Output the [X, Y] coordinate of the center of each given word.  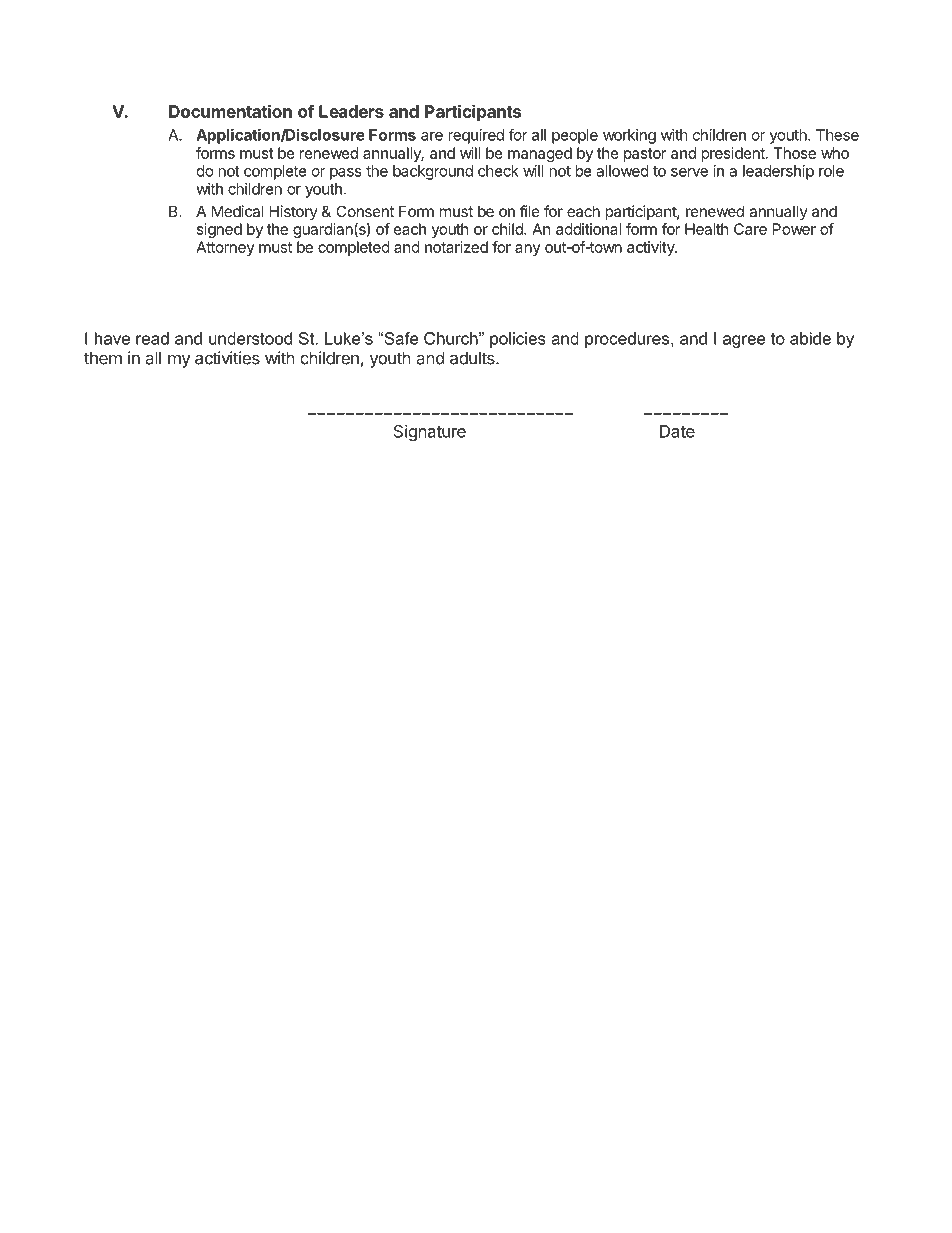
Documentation [230, 111]
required [476, 136]
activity [651, 248]
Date [677, 431]
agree [744, 341]
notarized [456, 247]
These [837, 135]
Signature [430, 432]
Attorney [225, 248]
